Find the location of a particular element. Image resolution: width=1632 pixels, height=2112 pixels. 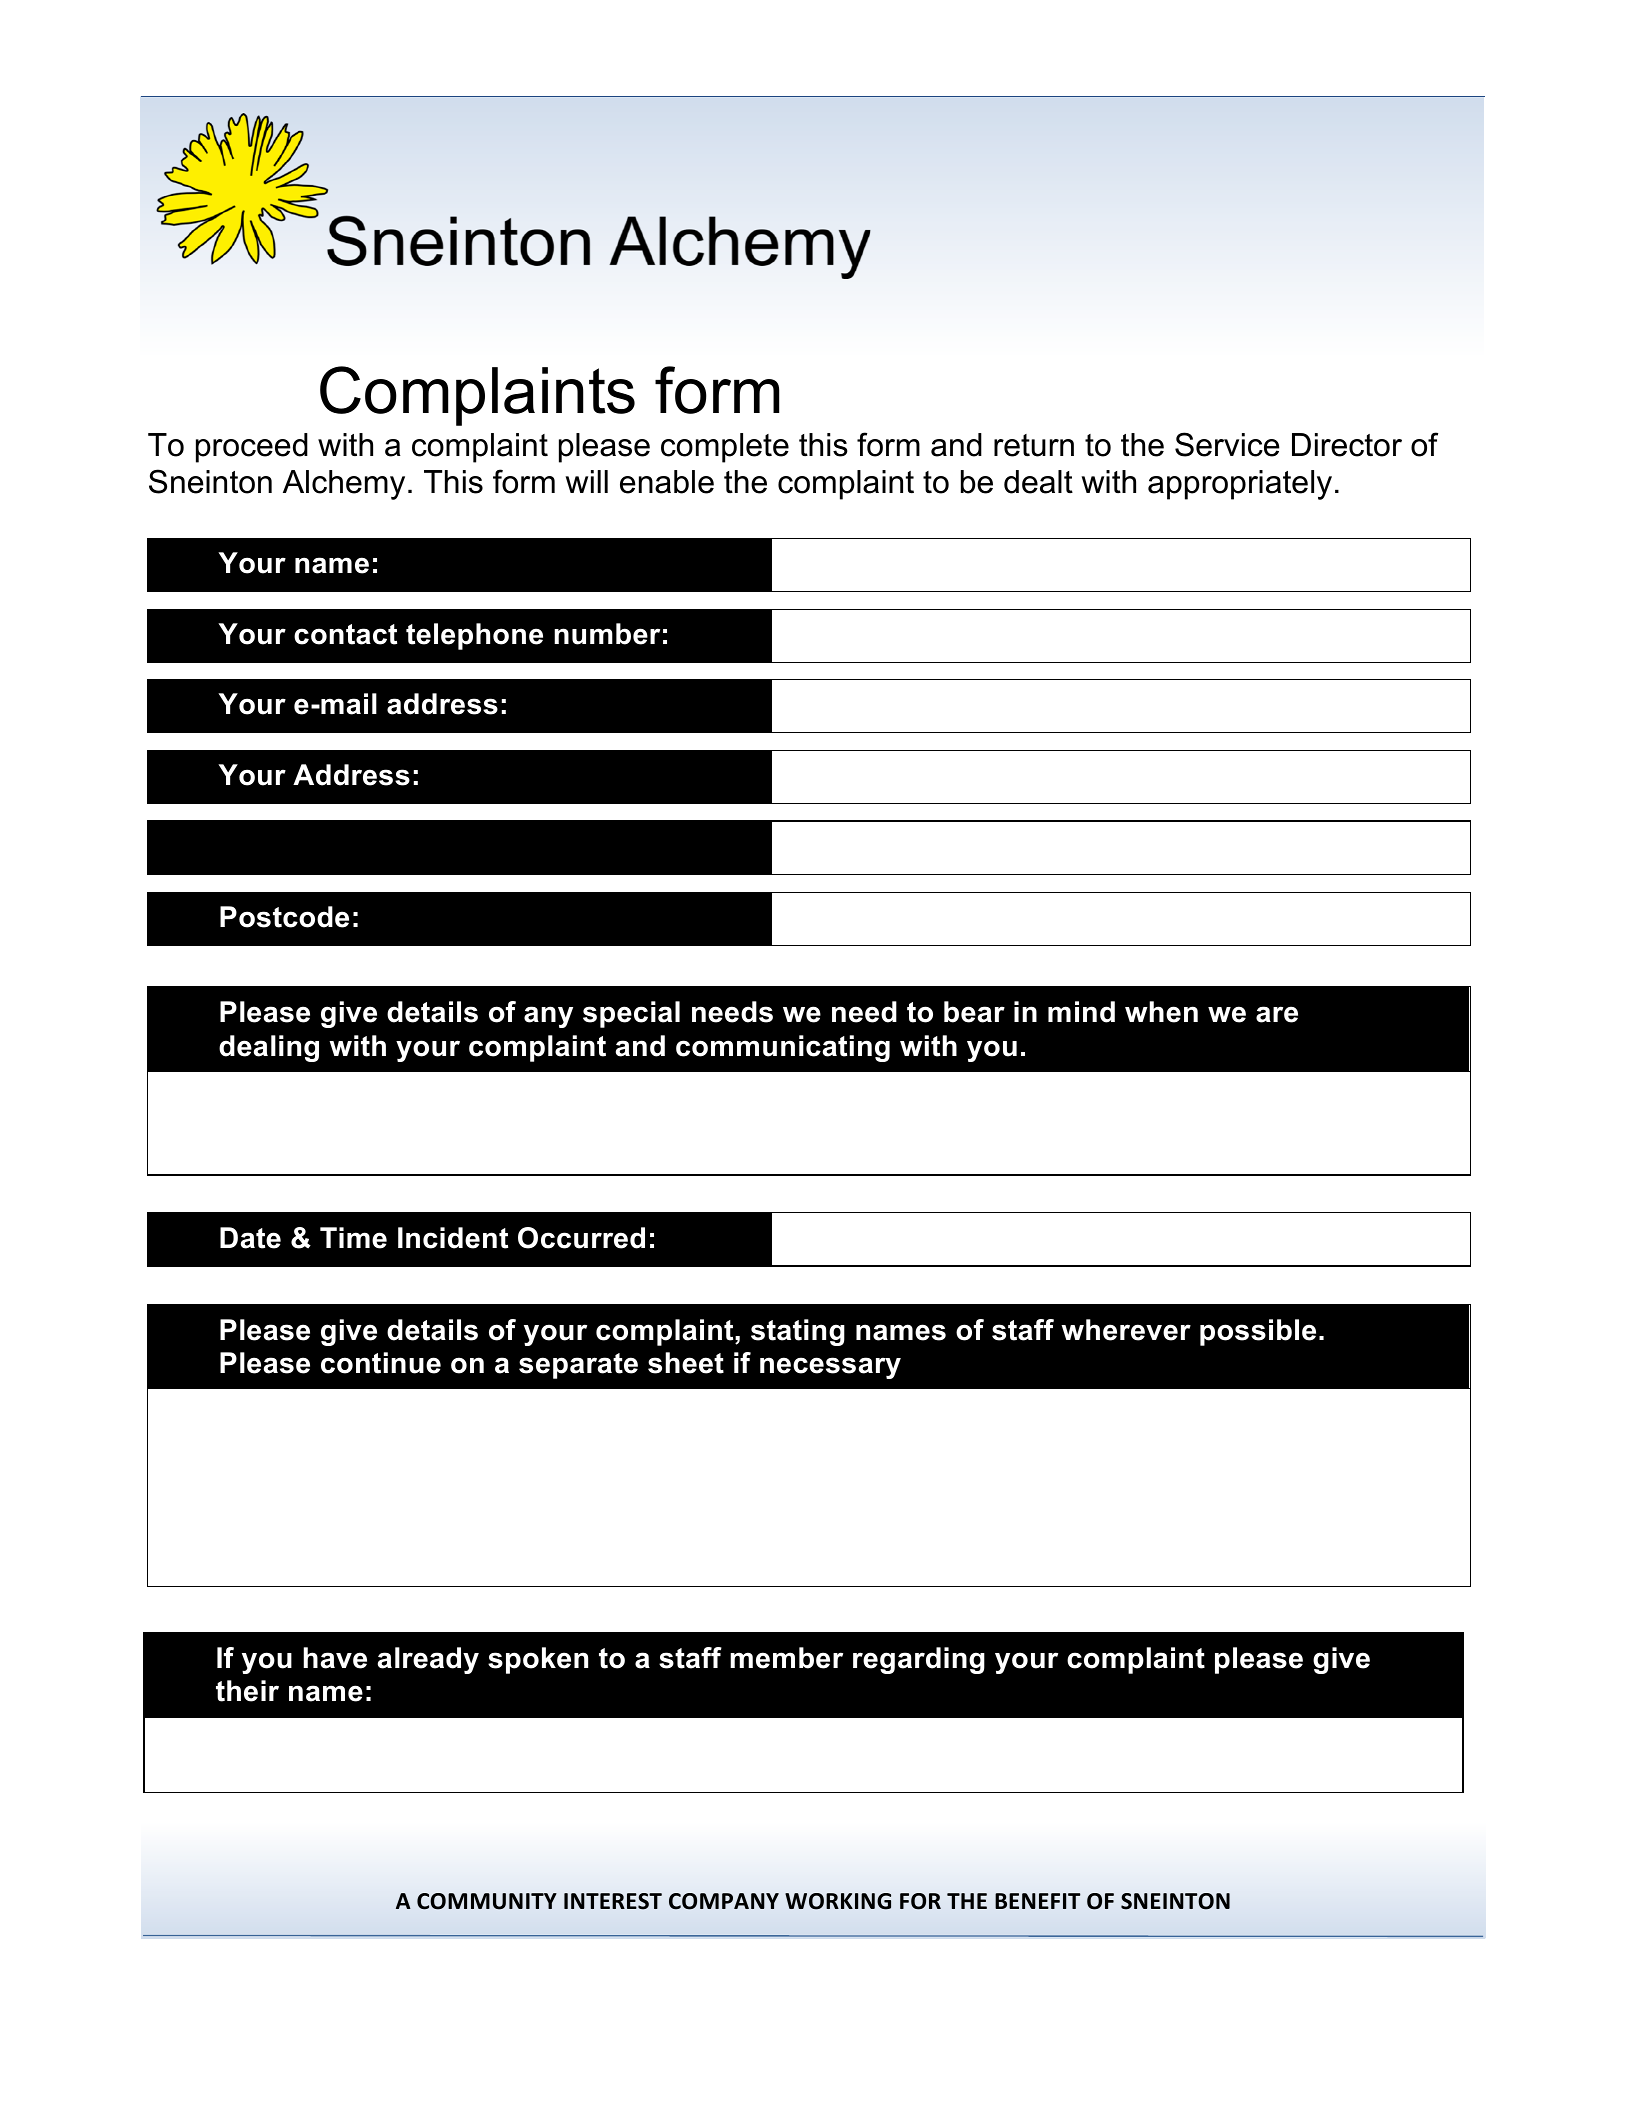

have is located at coordinates (335, 1658).
